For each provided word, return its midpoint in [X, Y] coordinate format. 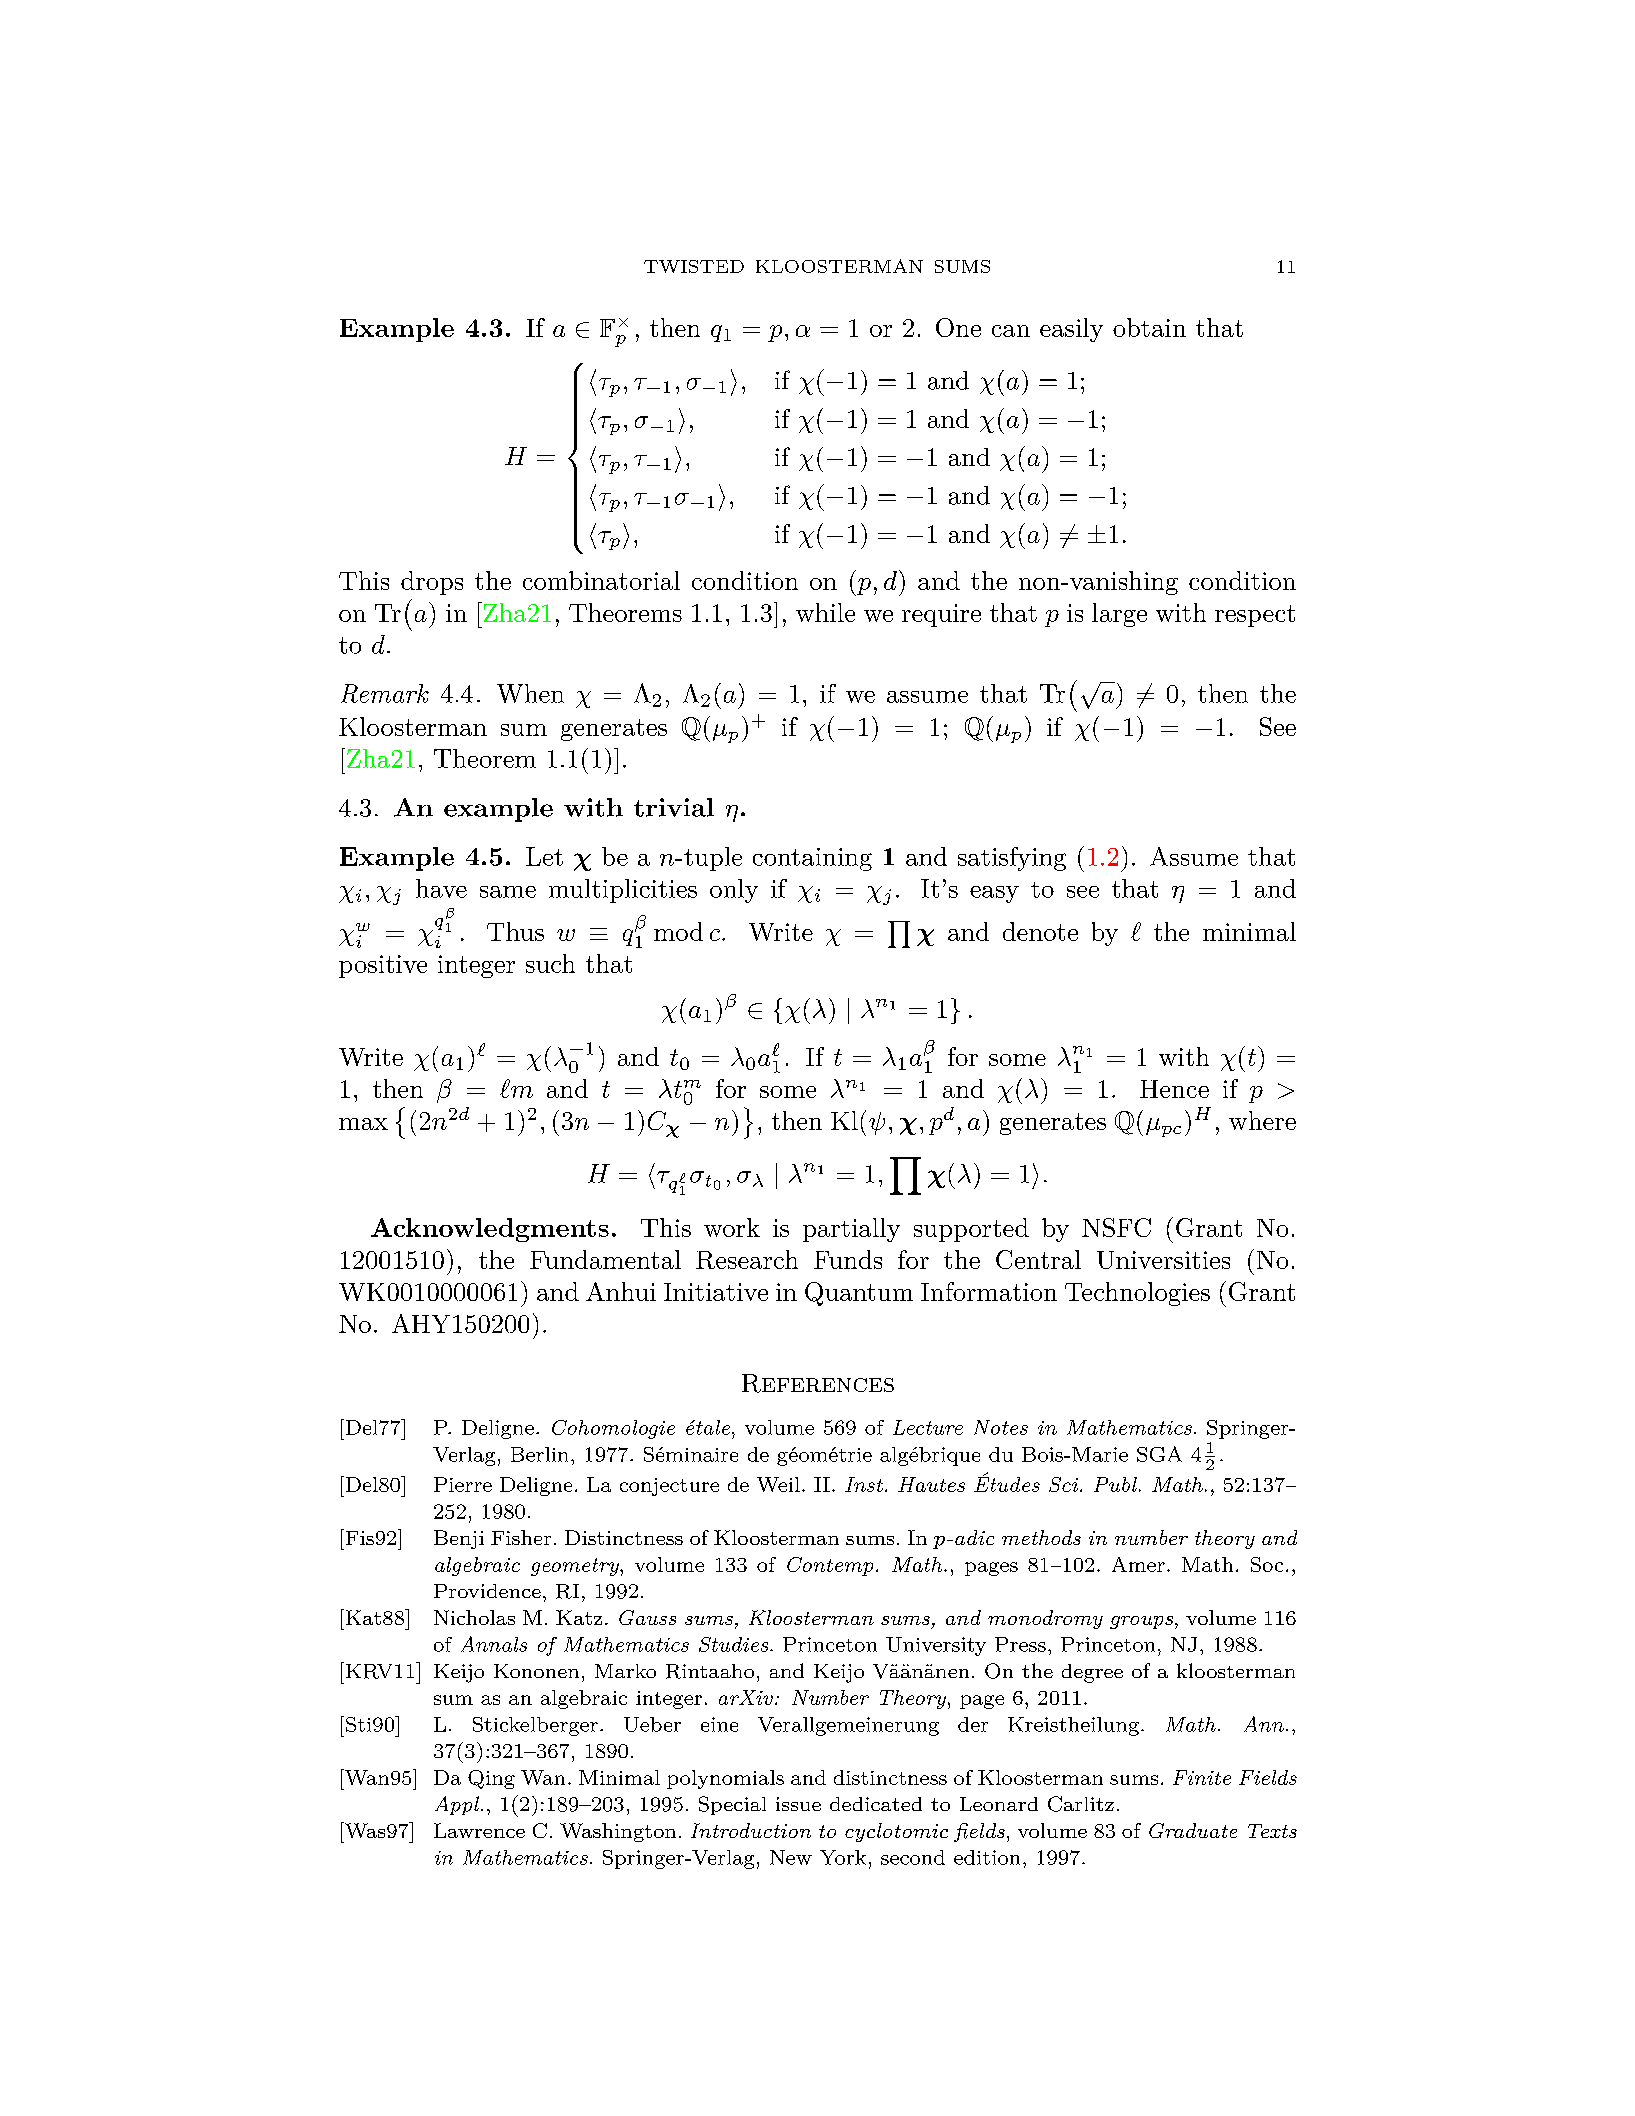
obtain [1149, 327]
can [1011, 331]
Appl [458, 1805]
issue [798, 1804]
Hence [1174, 1089]
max [363, 1124]
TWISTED [694, 266]
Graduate [1193, 1830]
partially [851, 1230]
